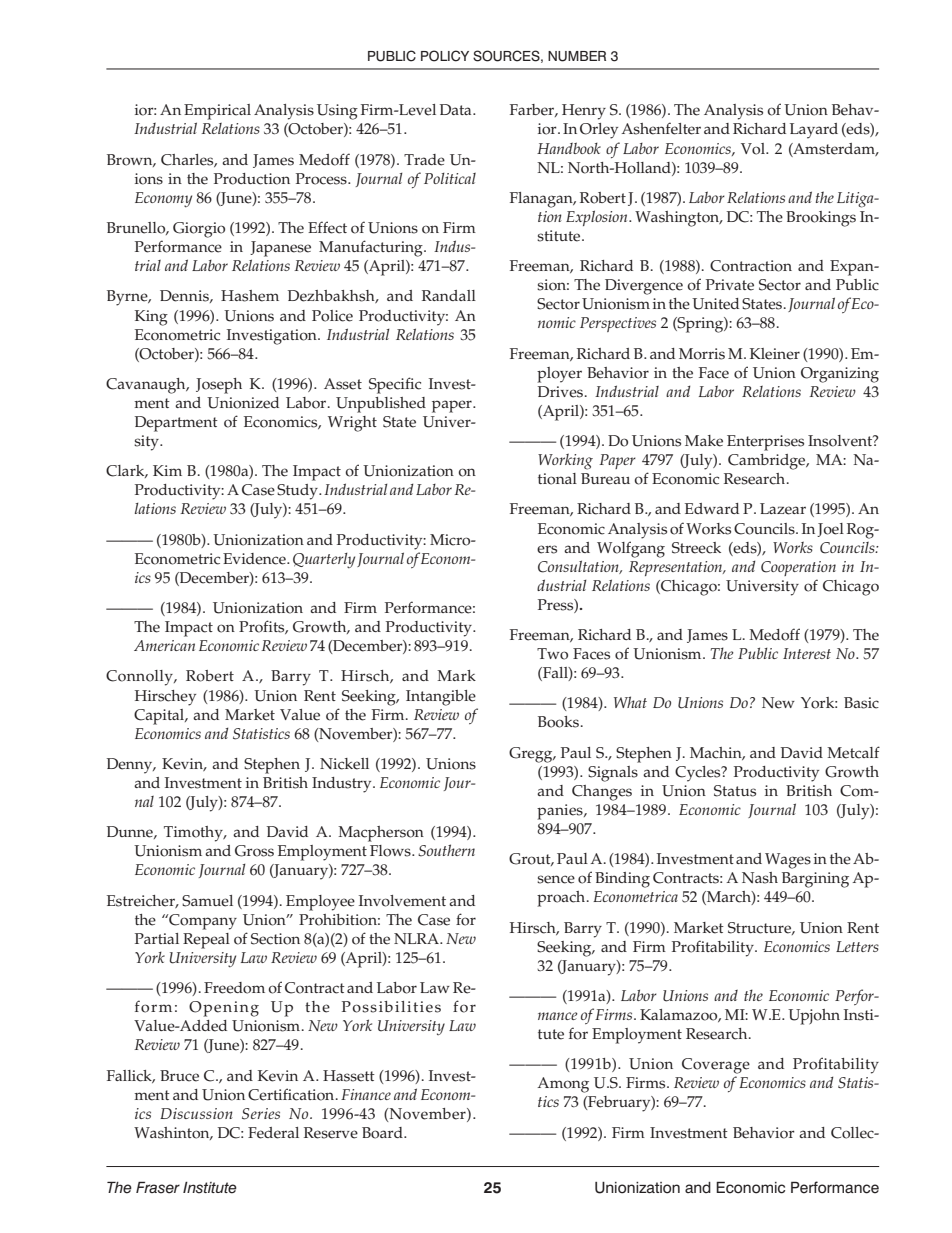 Image resolution: width=952 pixels, height=1233 pixels. Describe the element at coordinates (563, 1085) in the document. I see `Among` at that location.
